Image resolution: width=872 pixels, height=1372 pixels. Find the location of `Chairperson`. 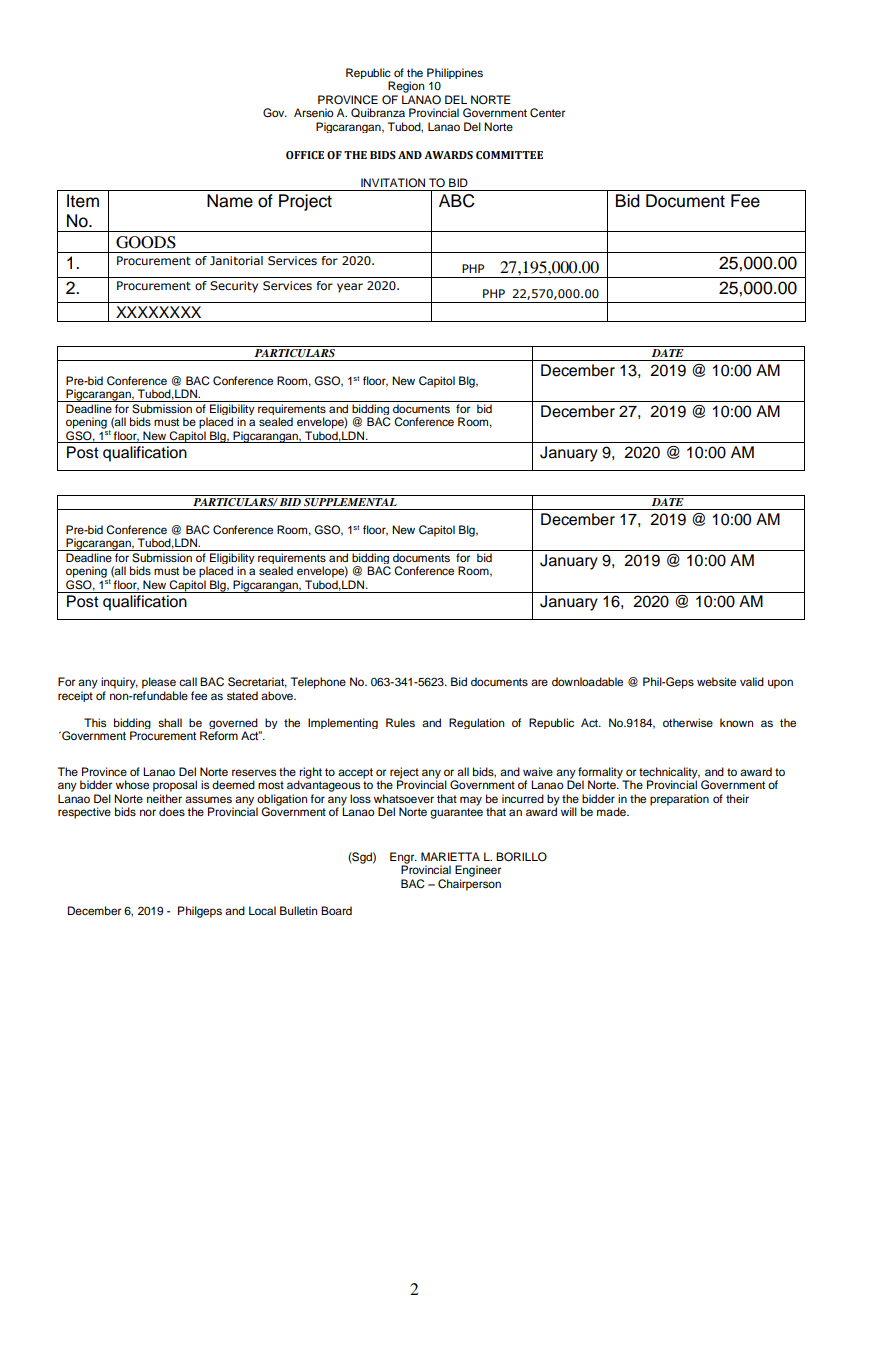

Chairperson is located at coordinates (469, 885).
